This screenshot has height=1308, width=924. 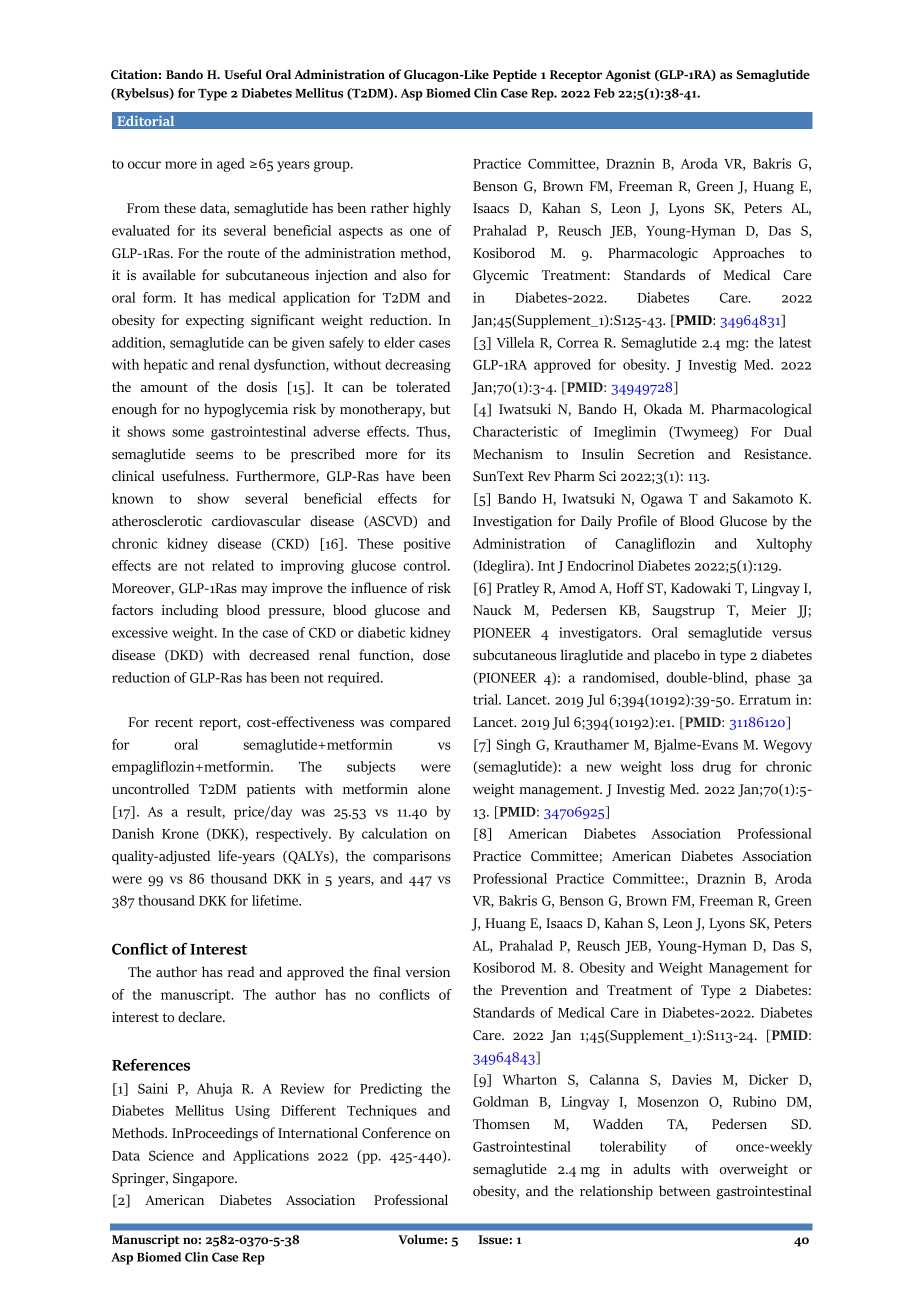 What do you see at coordinates (412, 858) in the screenshot?
I see `comparisons` at bounding box center [412, 858].
